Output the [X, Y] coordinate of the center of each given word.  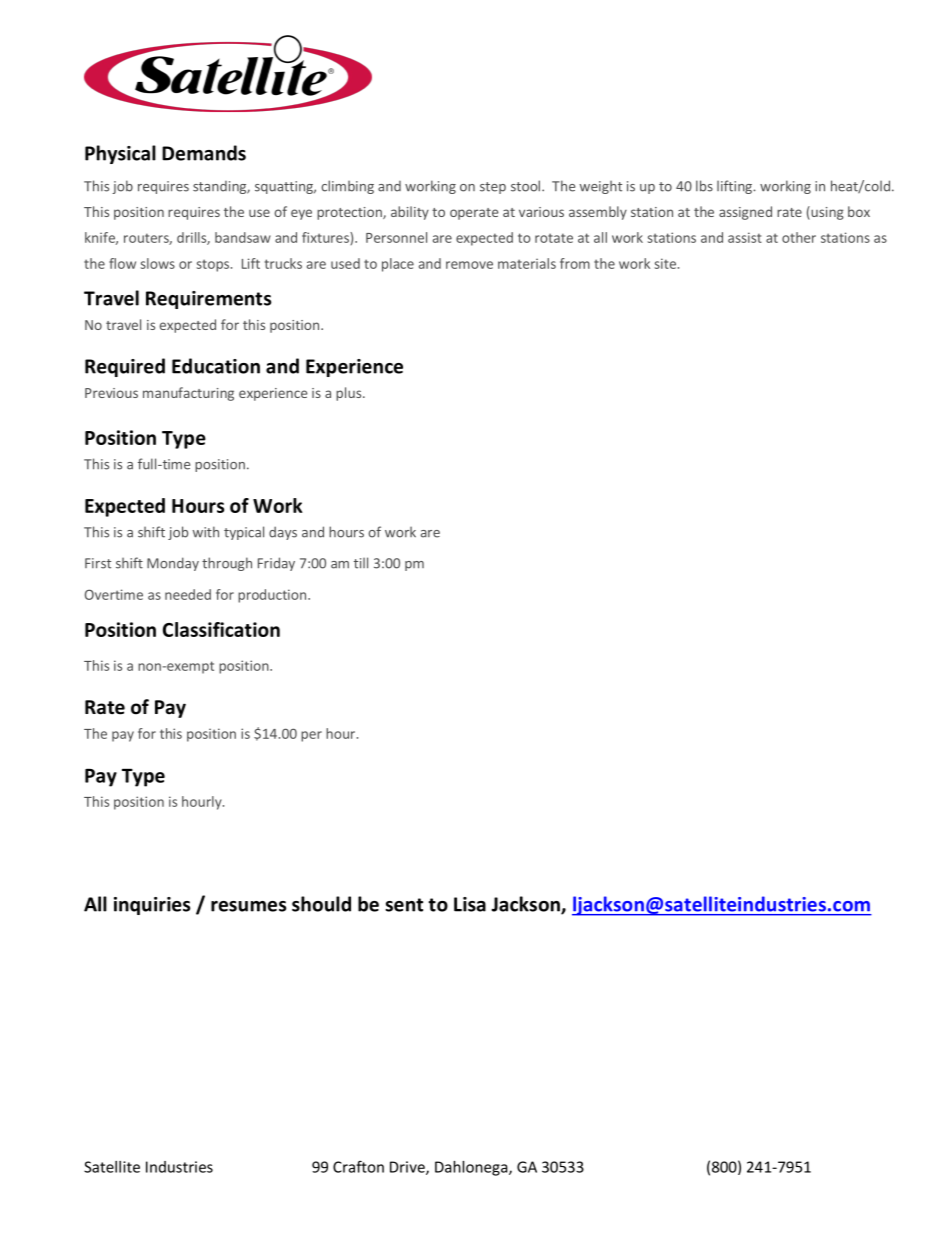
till [361, 563]
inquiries [152, 906]
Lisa [470, 904]
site [667, 263]
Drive [408, 1168]
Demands [204, 153]
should [321, 904]
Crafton [358, 1166]
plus [350, 394]
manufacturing [188, 394]
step [493, 188]
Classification [221, 629]
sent [404, 905]
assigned [745, 213]
